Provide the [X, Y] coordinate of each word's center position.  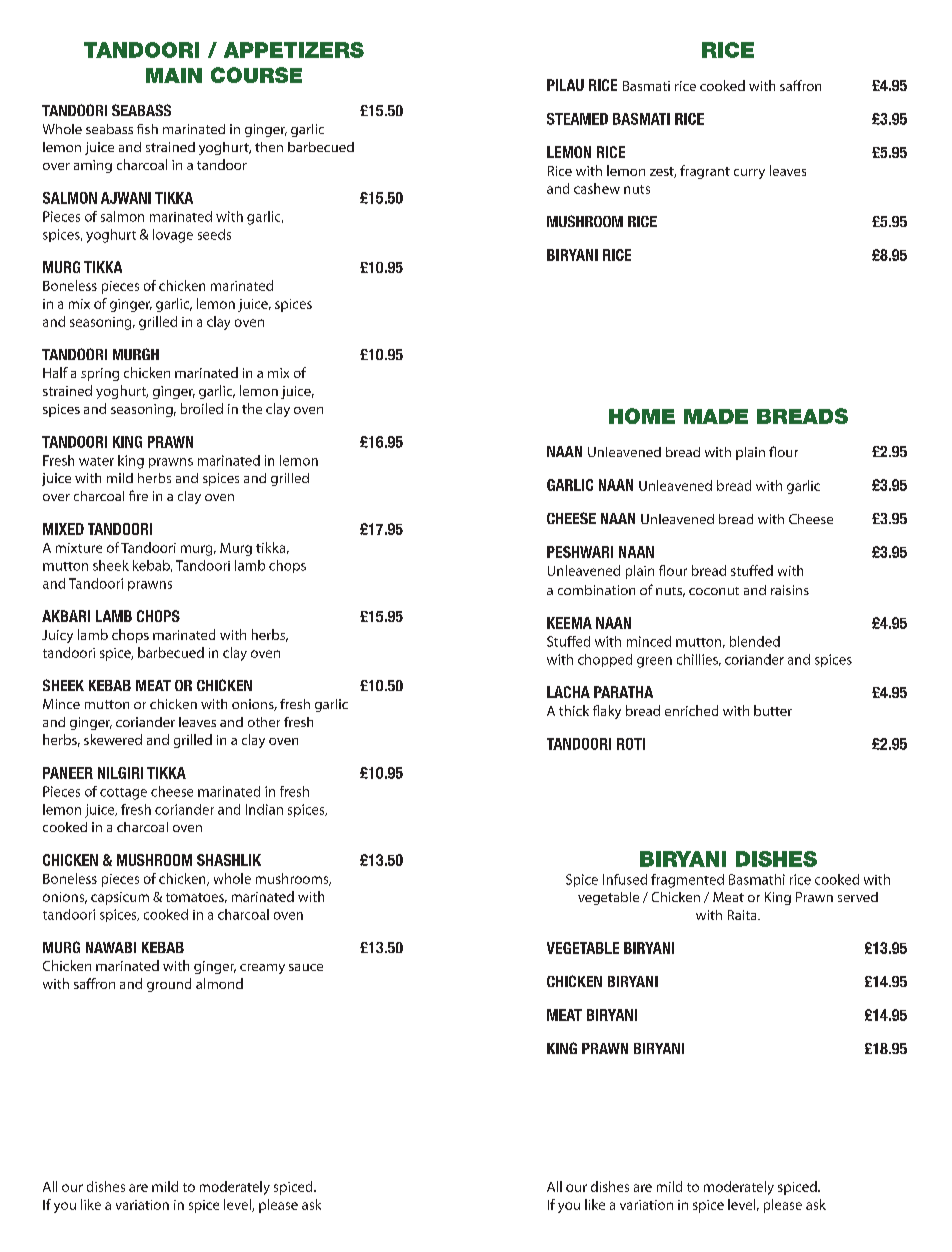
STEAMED [577, 119]
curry [749, 174]
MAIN [174, 75]
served [858, 897]
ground [169, 985]
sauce [306, 967]
